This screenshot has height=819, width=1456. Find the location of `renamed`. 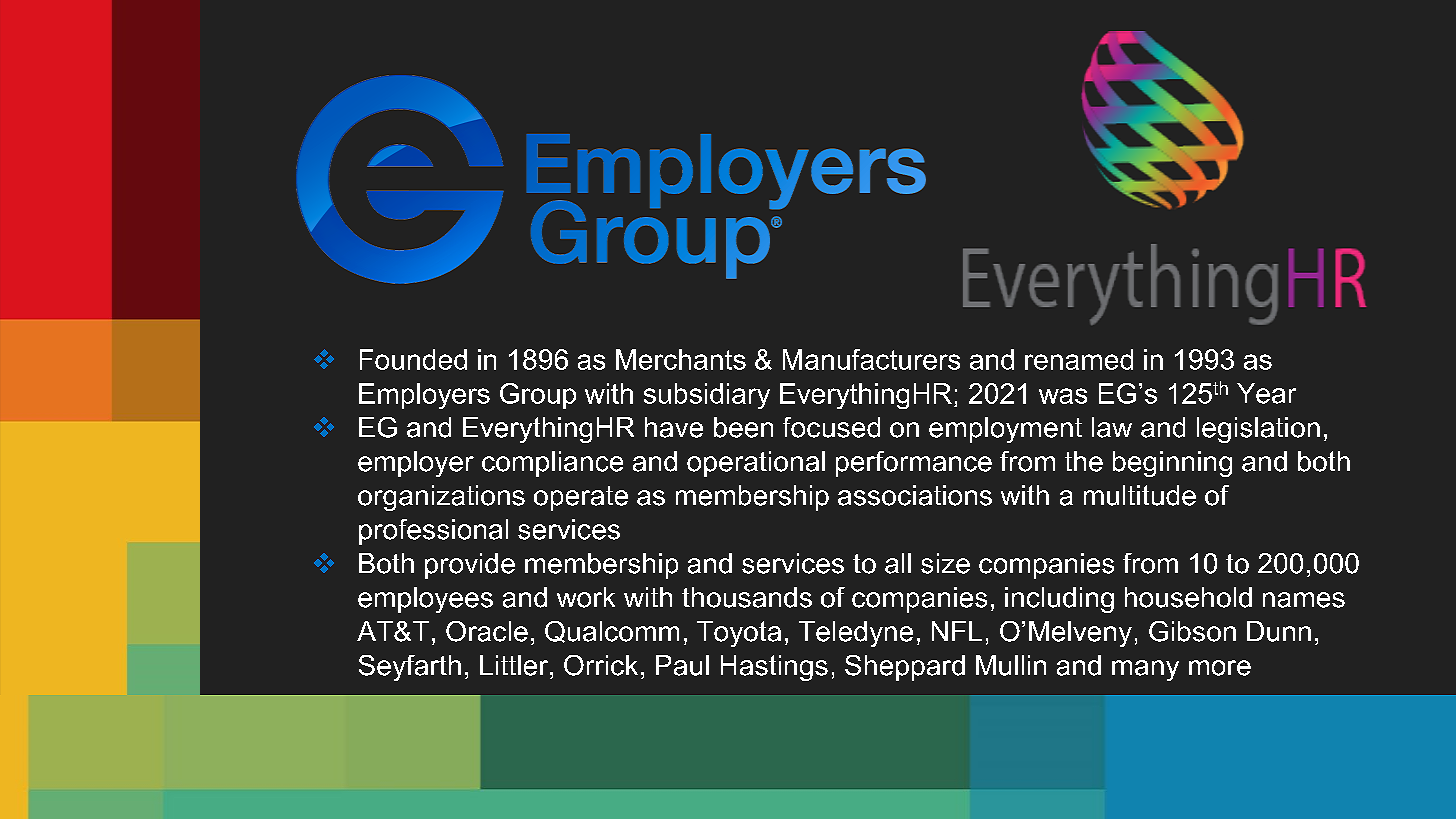

renamed is located at coordinates (1079, 359).
